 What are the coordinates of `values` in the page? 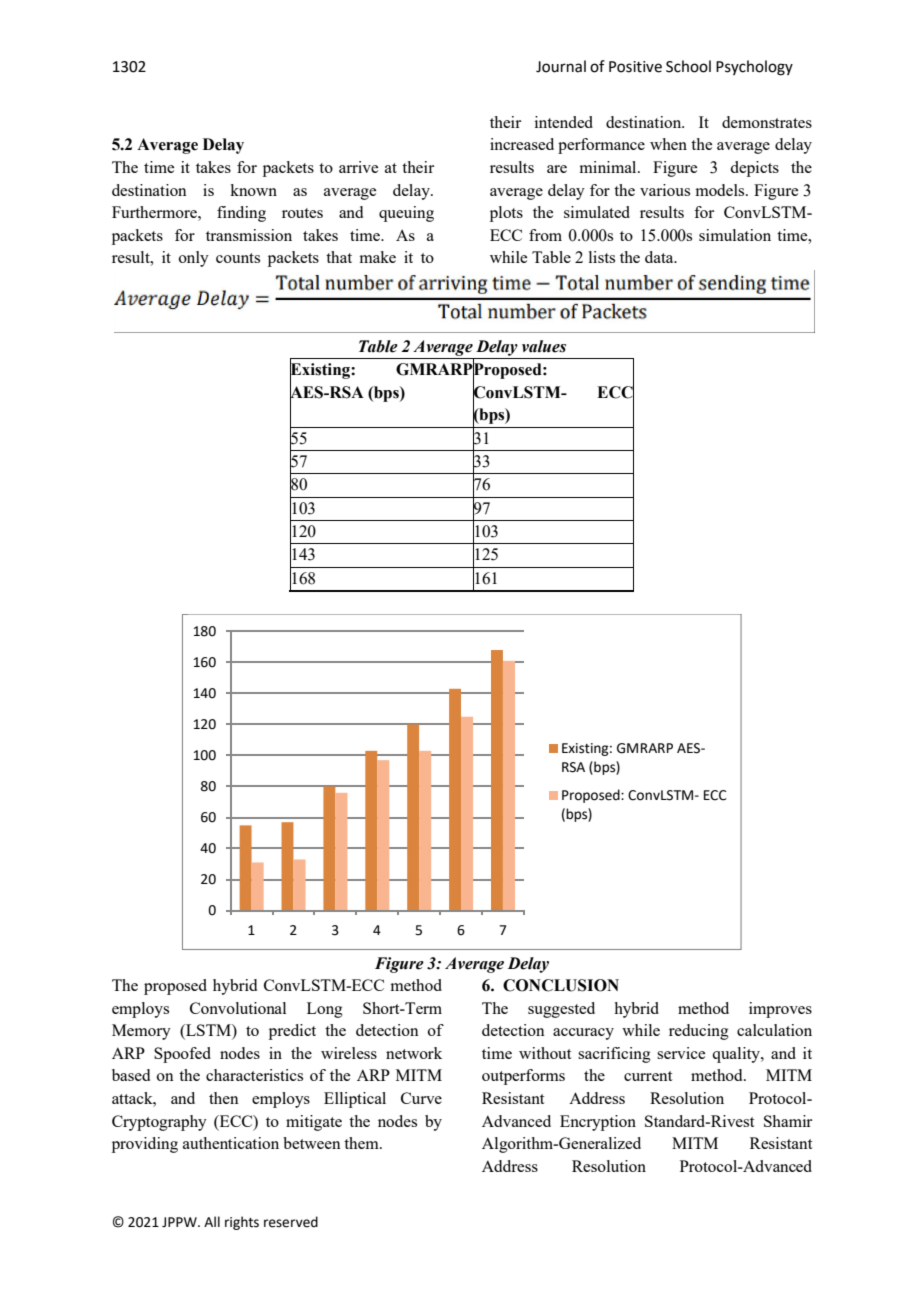 It's located at (544, 346).
